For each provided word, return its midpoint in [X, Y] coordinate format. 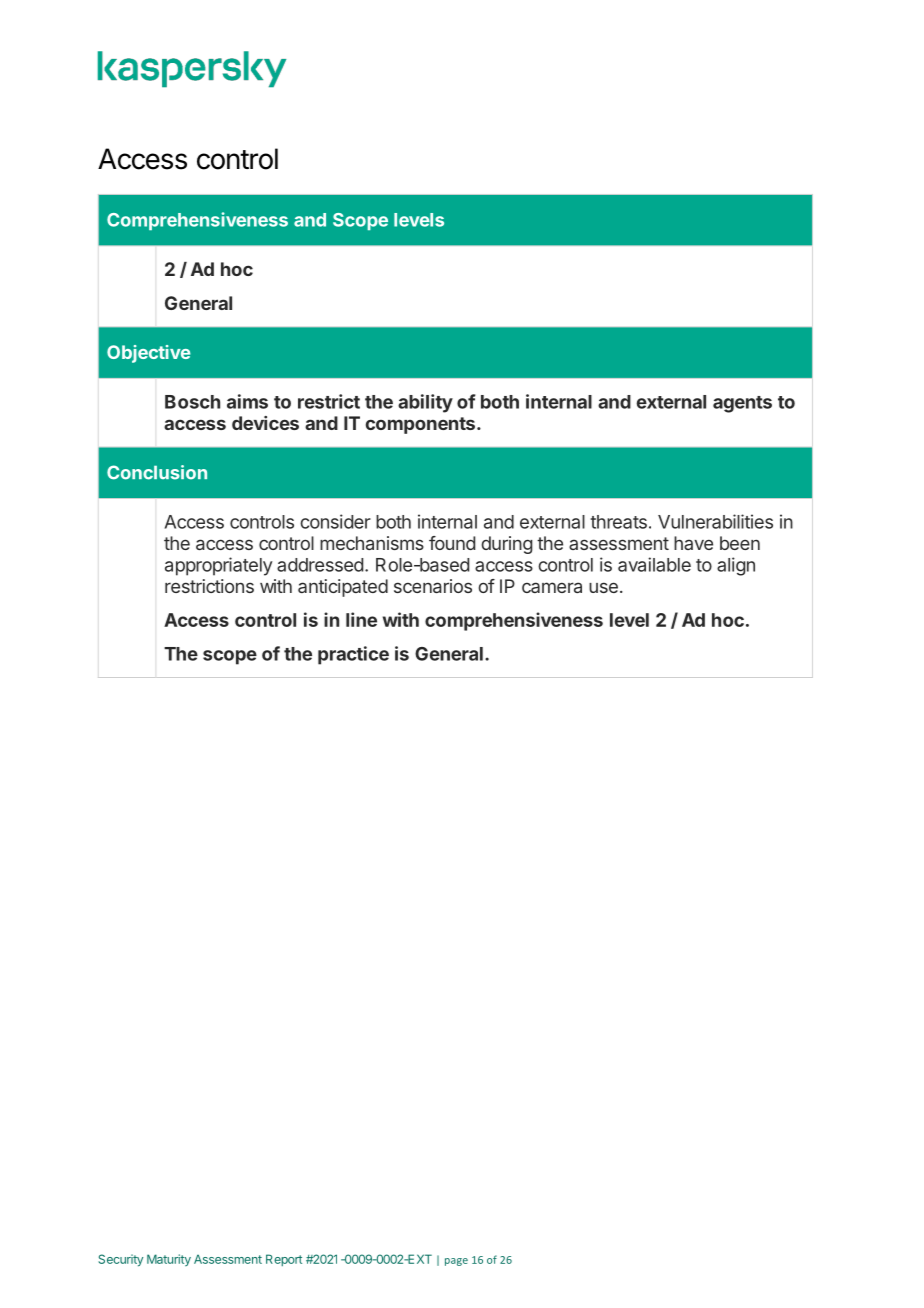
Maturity [169, 1260]
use [603, 587]
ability [425, 403]
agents [742, 404]
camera [552, 587]
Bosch [192, 402]
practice [353, 655]
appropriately [219, 566]
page [456, 1262]
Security [120, 1260]
